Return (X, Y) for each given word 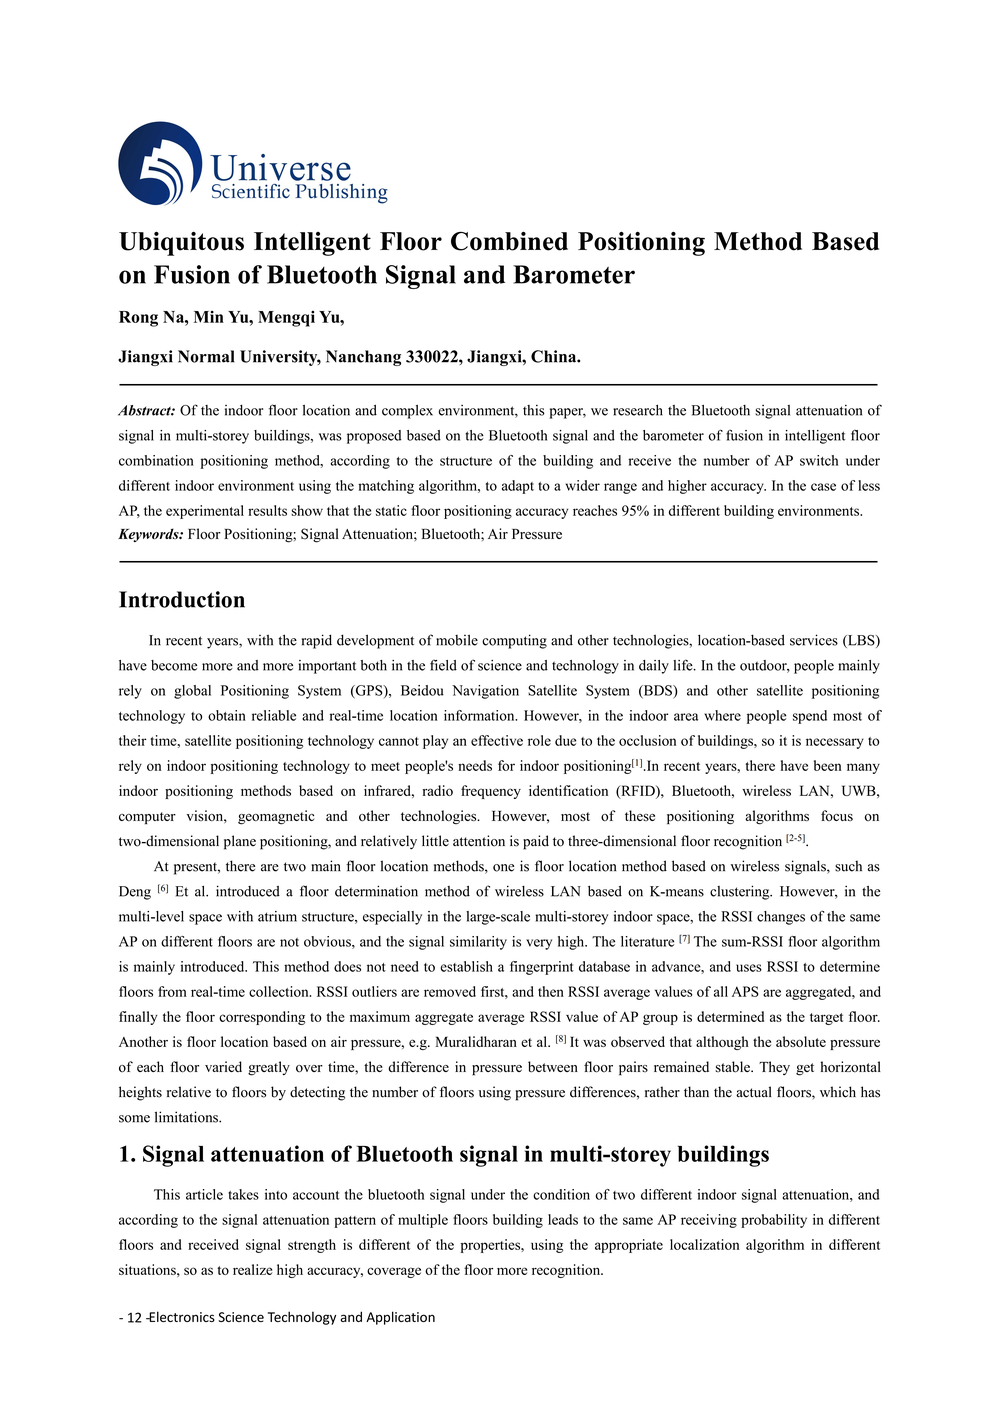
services (814, 640)
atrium (277, 916)
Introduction (182, 599)
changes (781, 918)
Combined (509, 241)
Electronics (181, 1316)
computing (514, 641)
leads (563, 1219)
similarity (478, 943)
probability (774, 1221)
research (638, 410)
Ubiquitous (181, 244)
